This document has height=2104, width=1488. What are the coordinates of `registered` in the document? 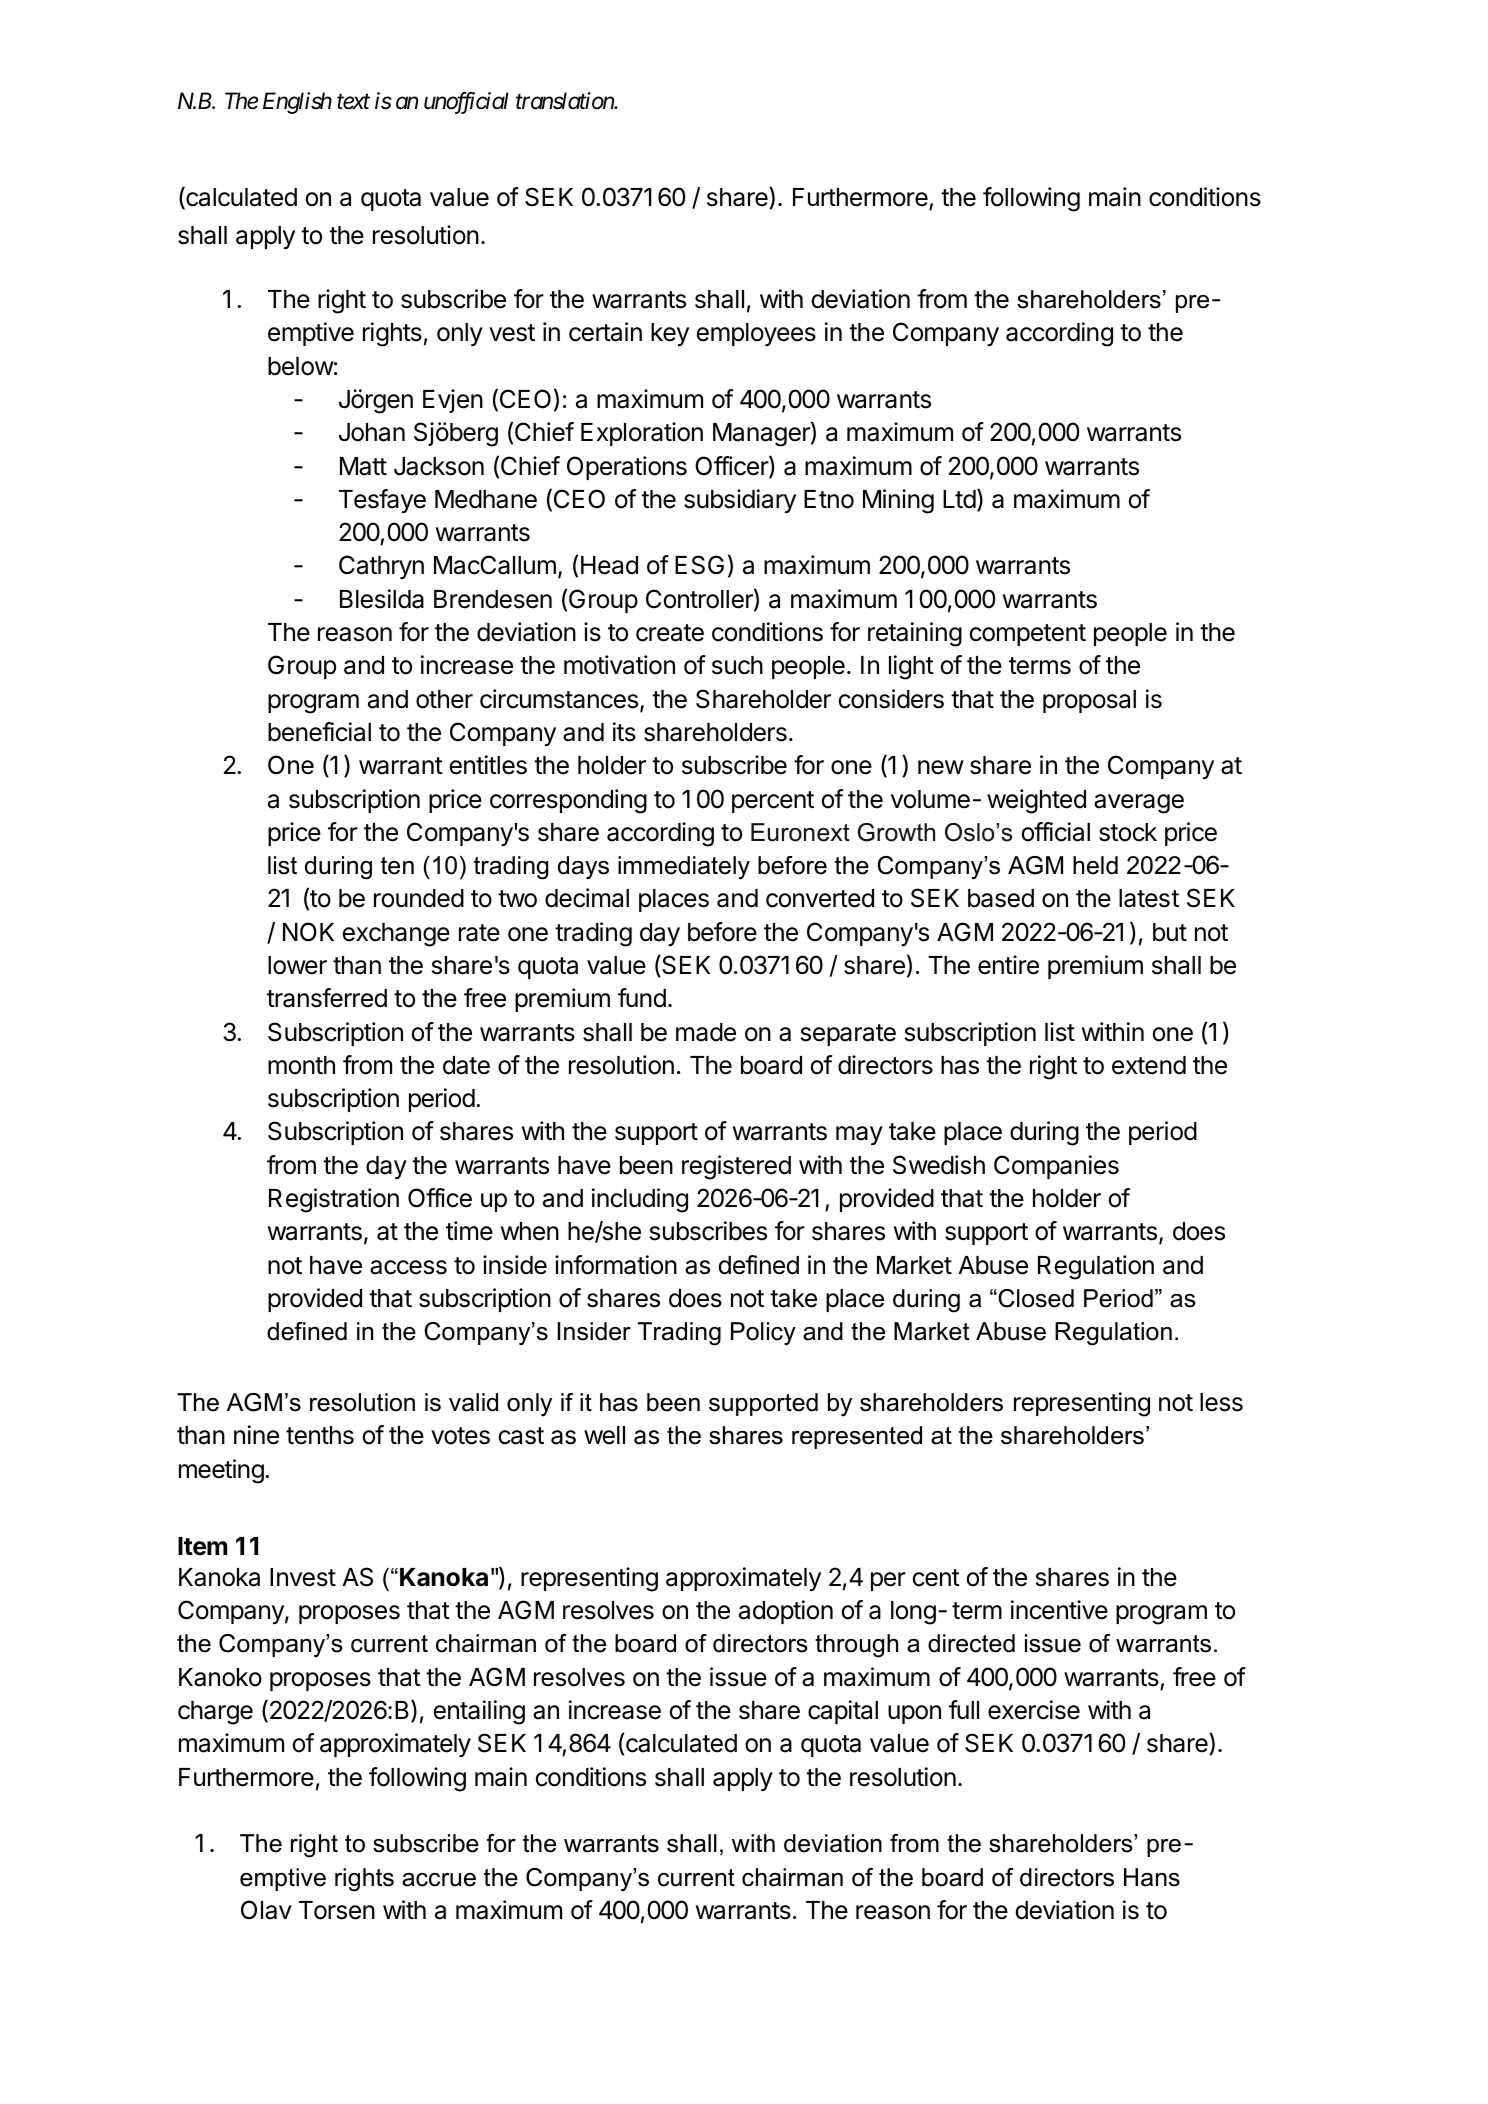 It's located at (736, 1167).
